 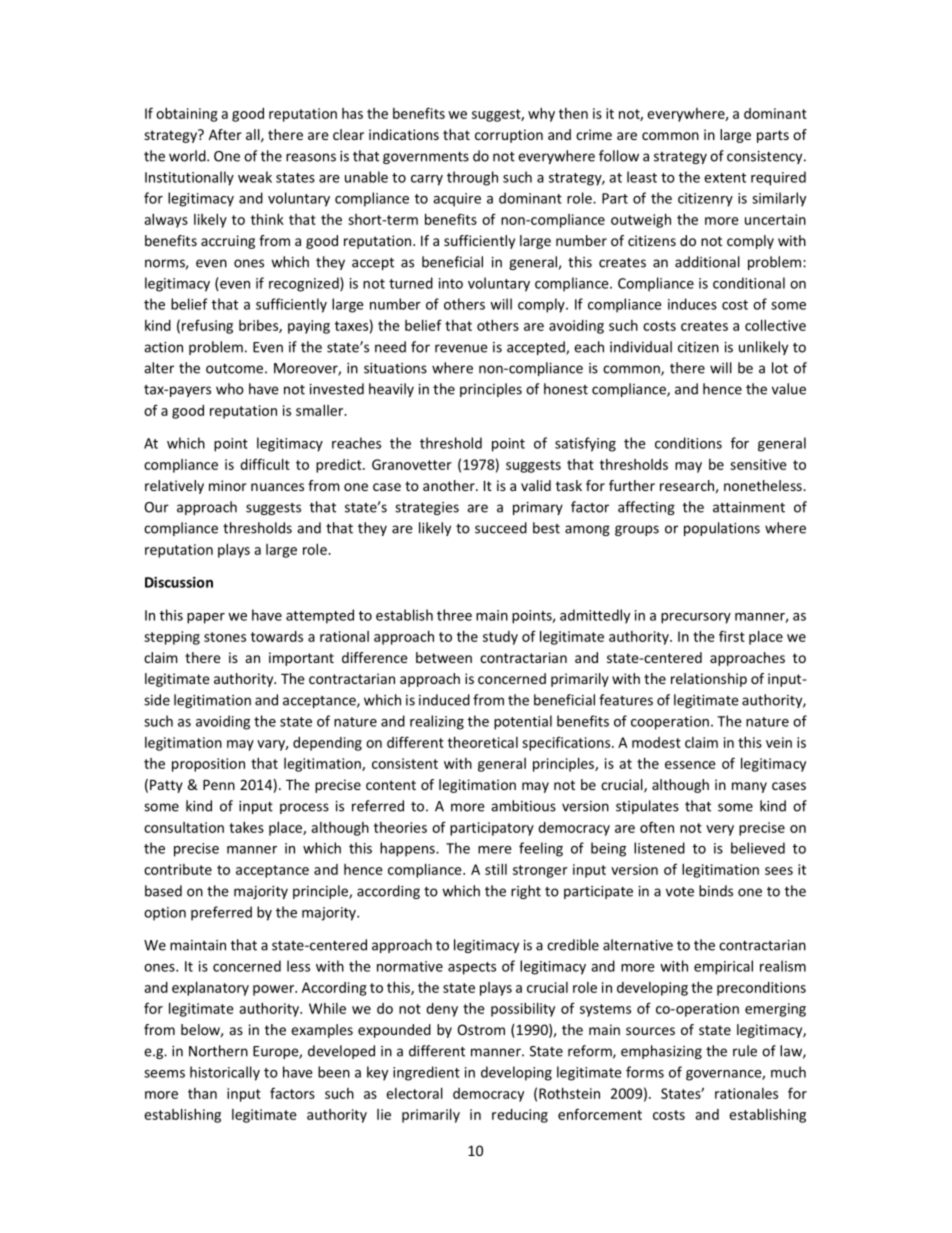 What do you see at coordinates (509, 136) in the screenshot?
I see `corruption` at bounding box center [509, 136].
